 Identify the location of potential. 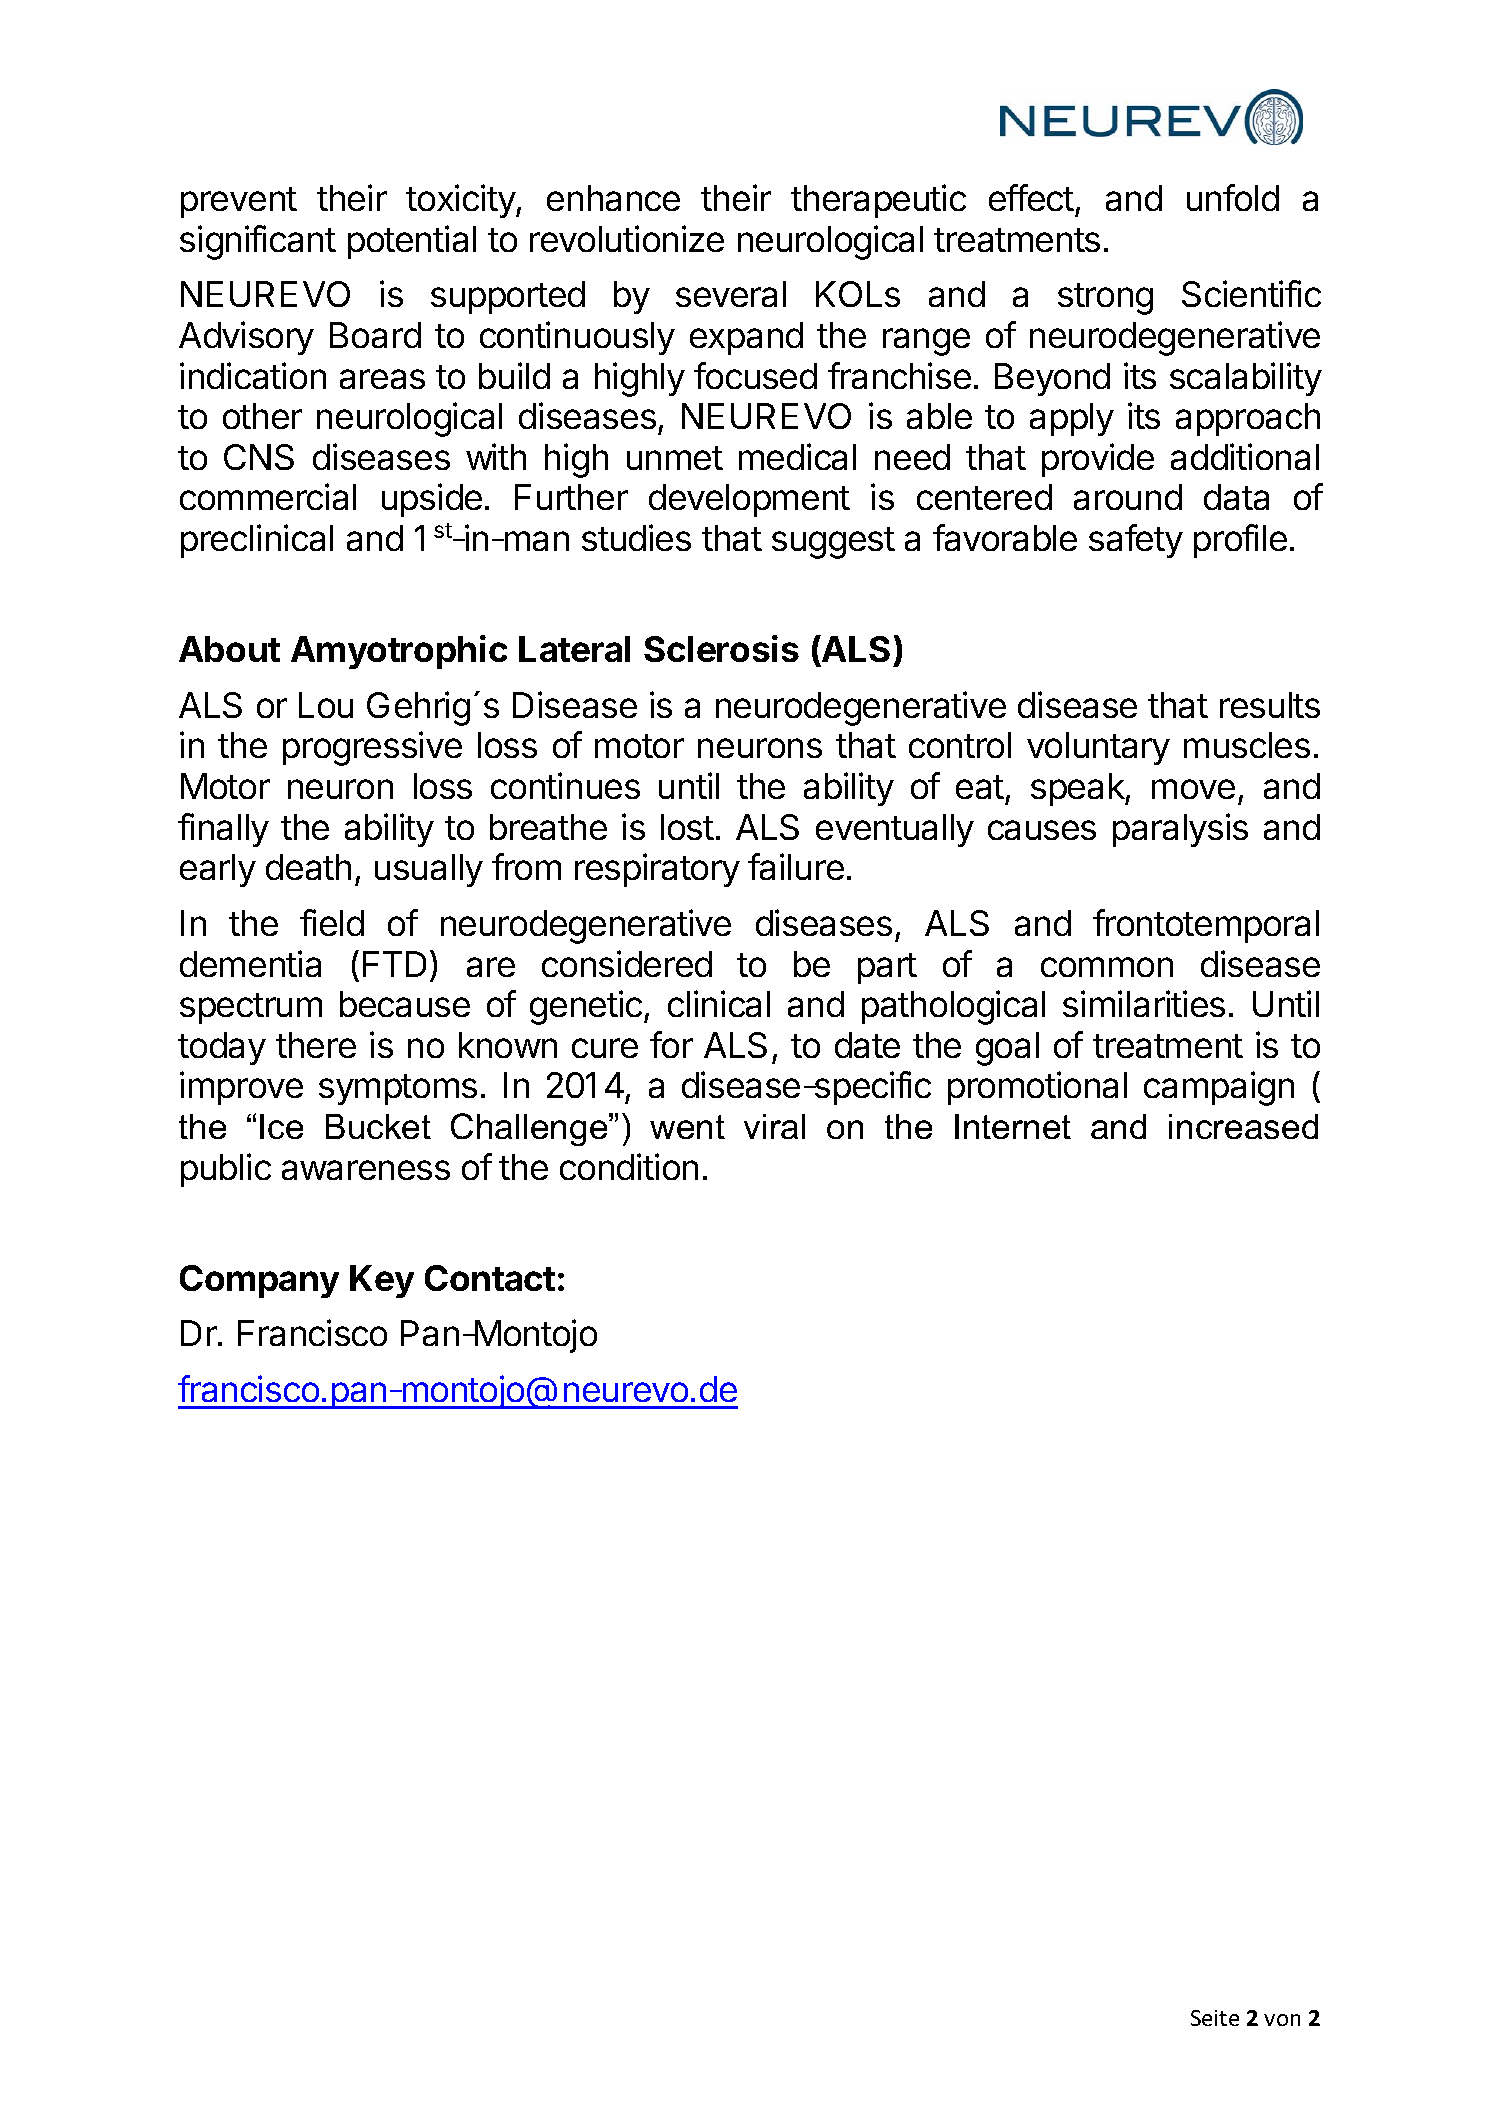
(412, 242).
